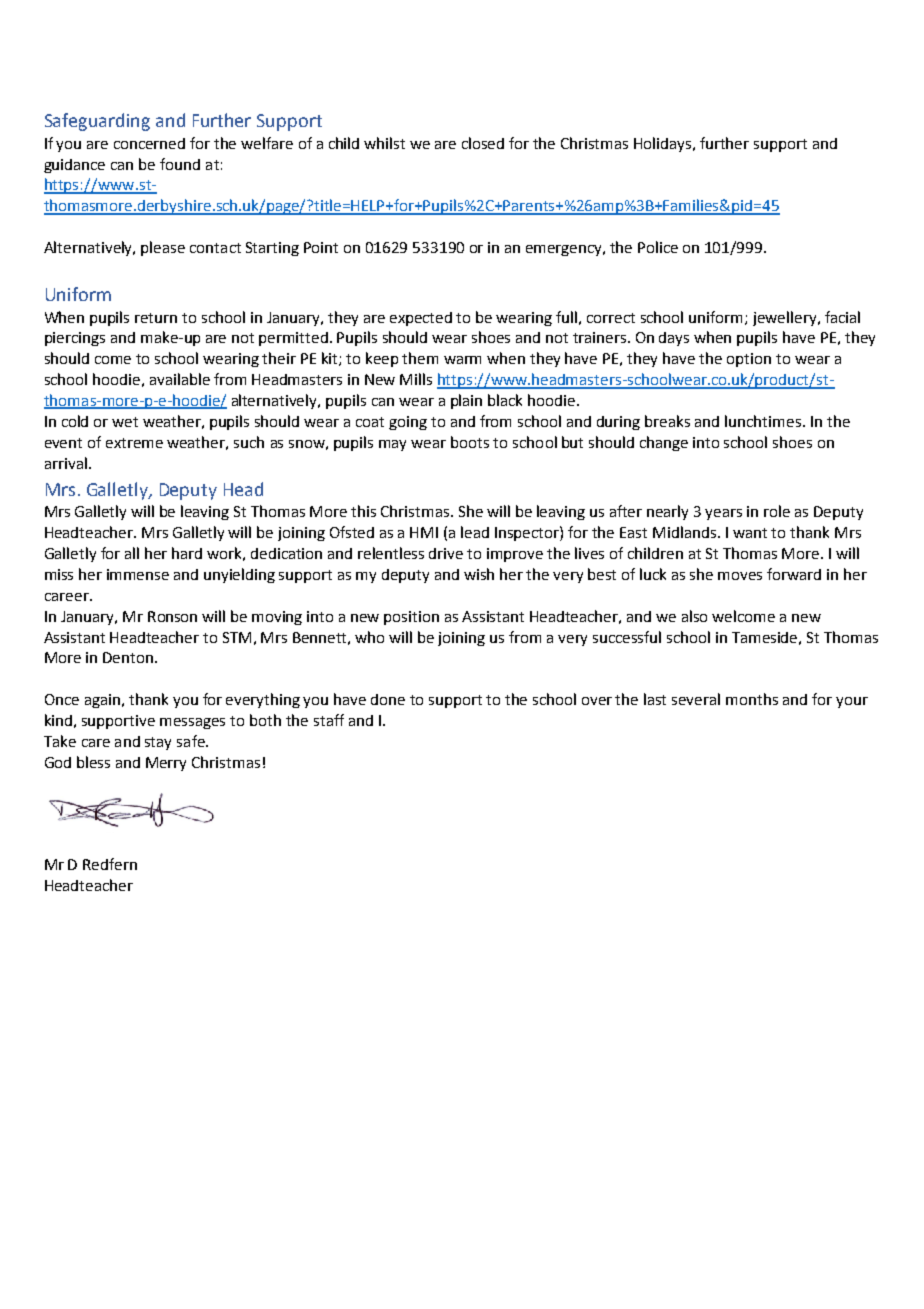  Describe the element at coordinates (483, 143) in the image. I see `closed` at that location.
